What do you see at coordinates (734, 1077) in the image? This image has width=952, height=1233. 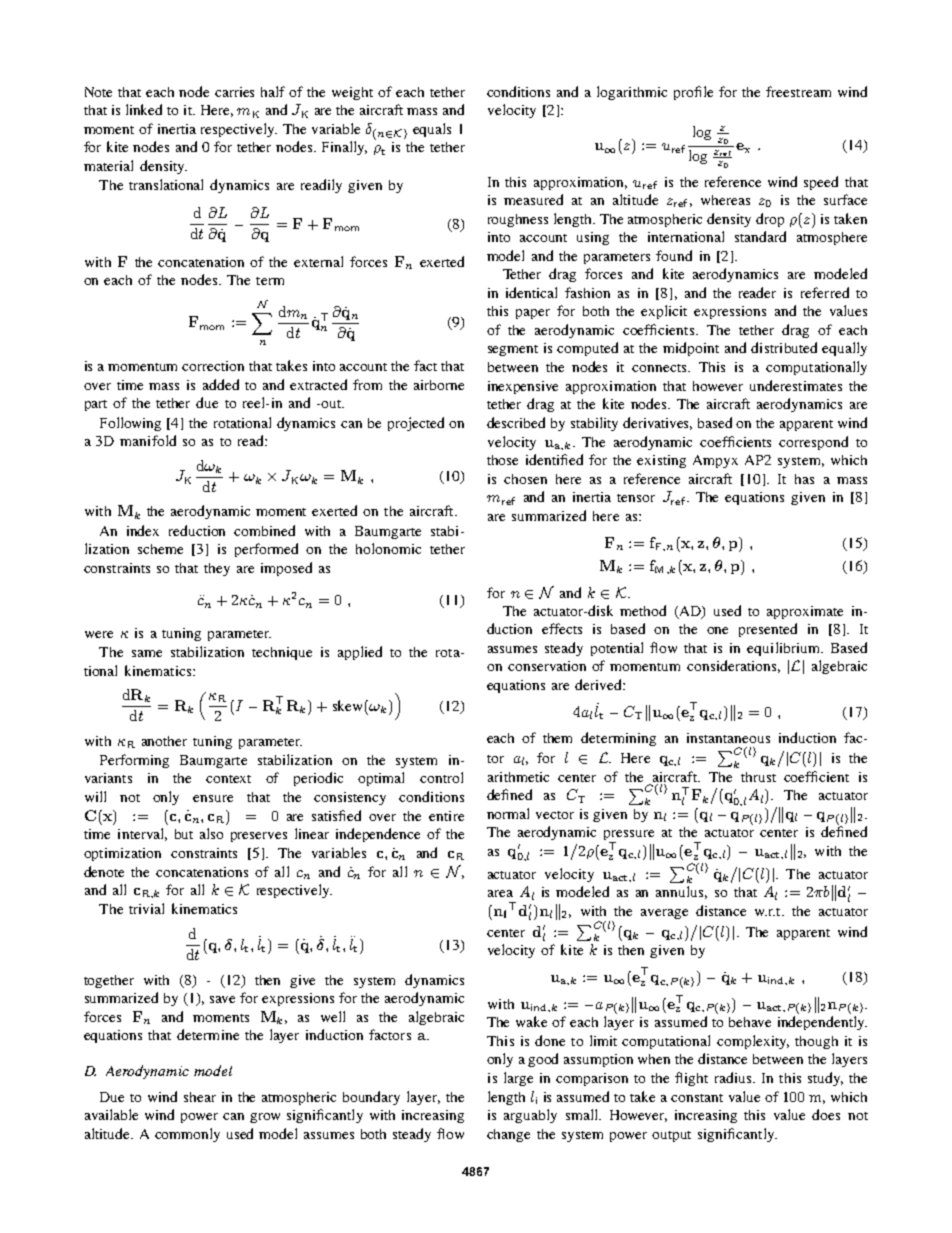 I see `radius` at bounding box center [734, 1077].
